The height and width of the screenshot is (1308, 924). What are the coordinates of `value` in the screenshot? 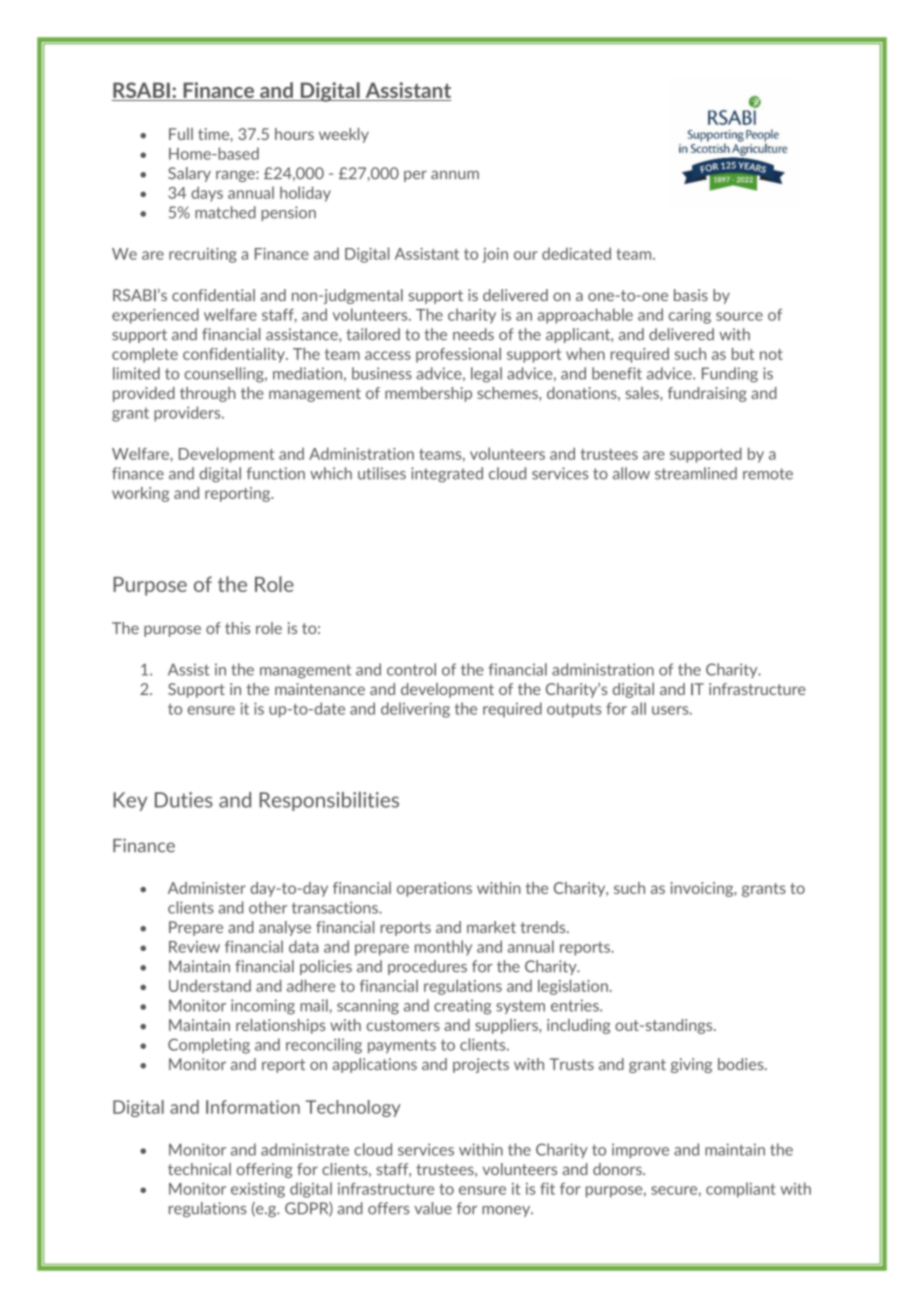 It's located at (433, 1208).
